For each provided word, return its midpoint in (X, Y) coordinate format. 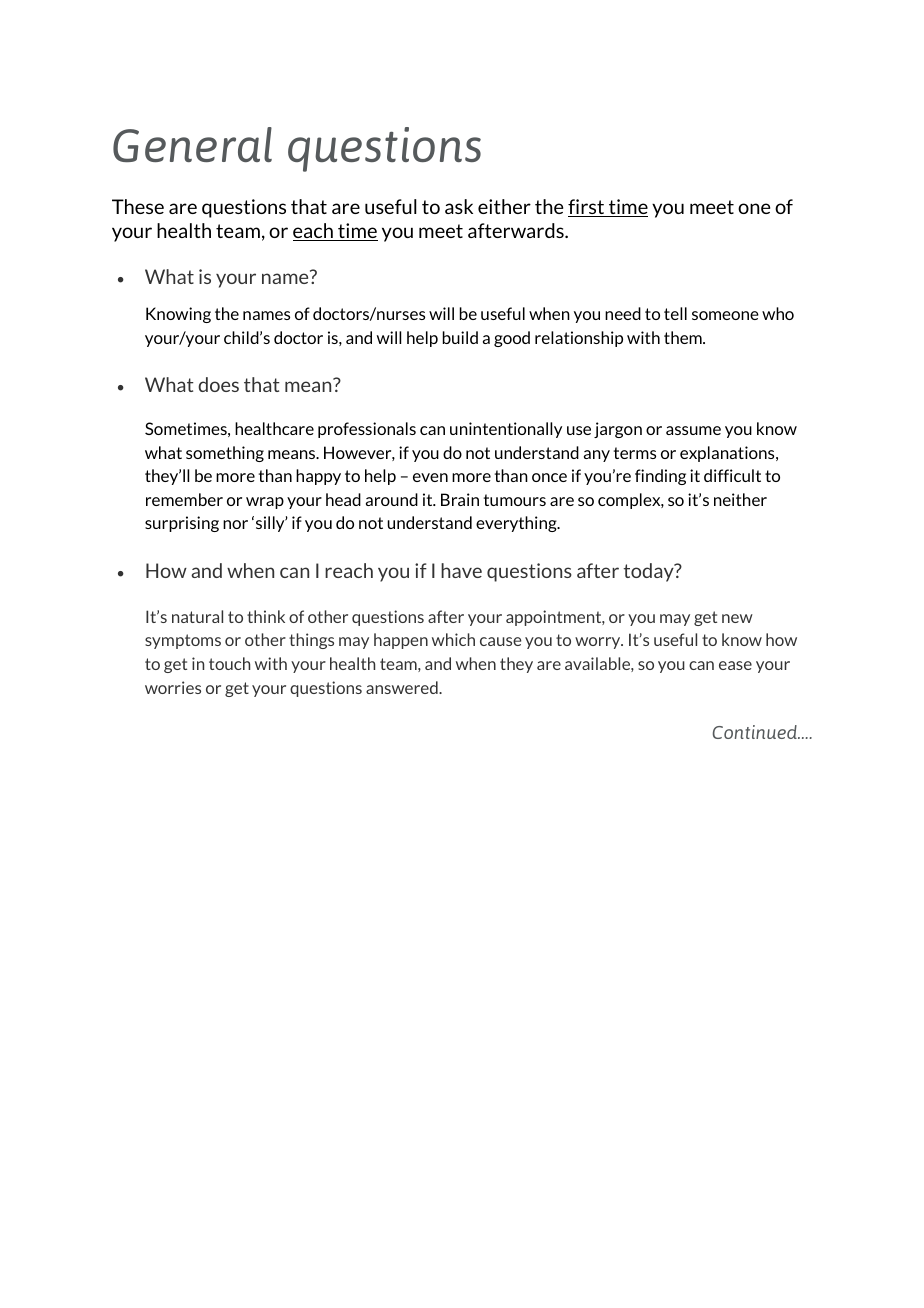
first (587, 208)
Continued (756, 732)
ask (459, 206)
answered (403, 687)
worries (173, 687)
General (192, 144)
